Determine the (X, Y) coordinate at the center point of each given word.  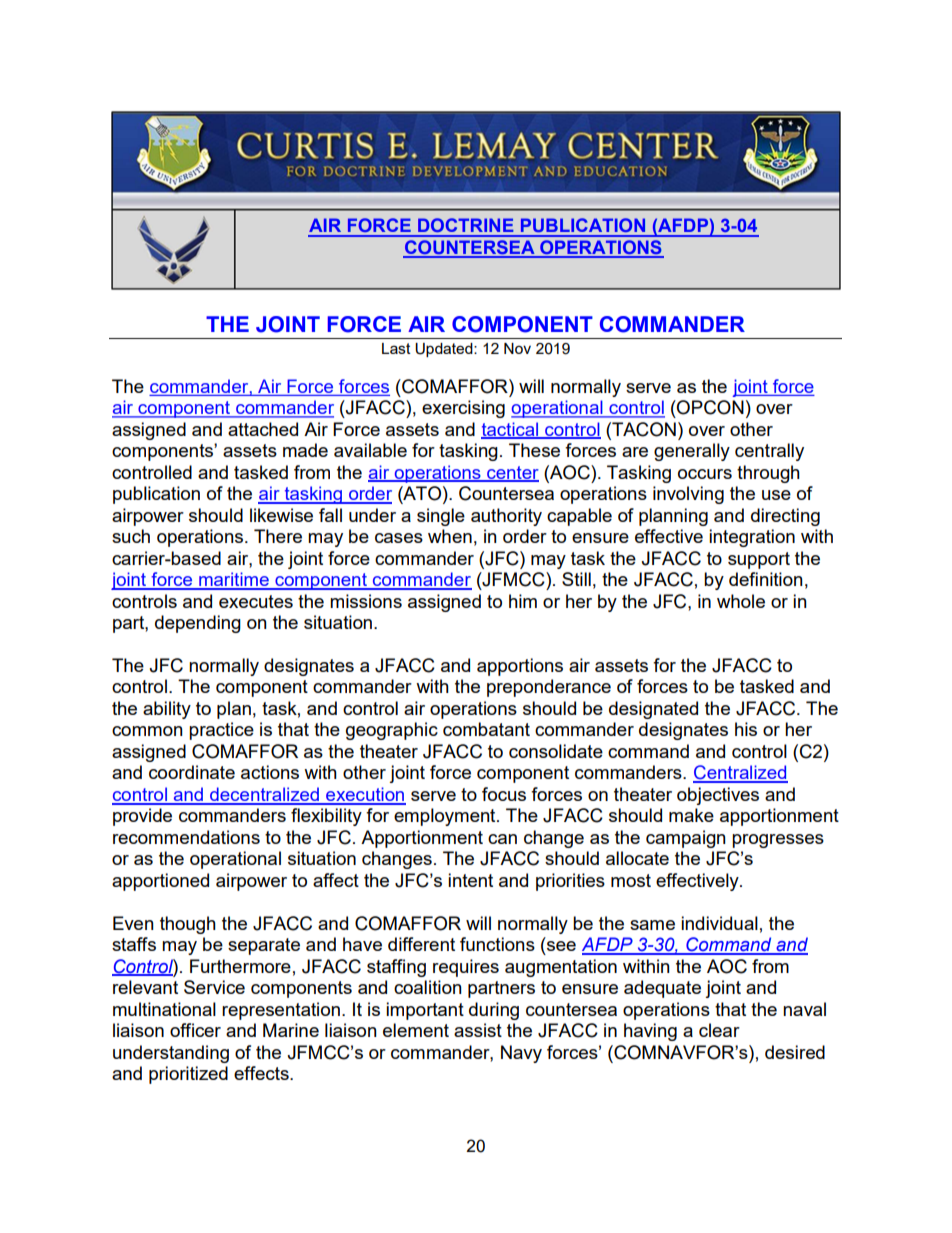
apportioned (160, 882)
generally (692, 452)
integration (752, 538)
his (746, 729)
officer (195, 1030)
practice (221, 731)
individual (719, 923)
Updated (445, 350)
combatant (486, 729)
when (450, 536)
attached (263, 429)
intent (470, 880)
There (278, 536)
